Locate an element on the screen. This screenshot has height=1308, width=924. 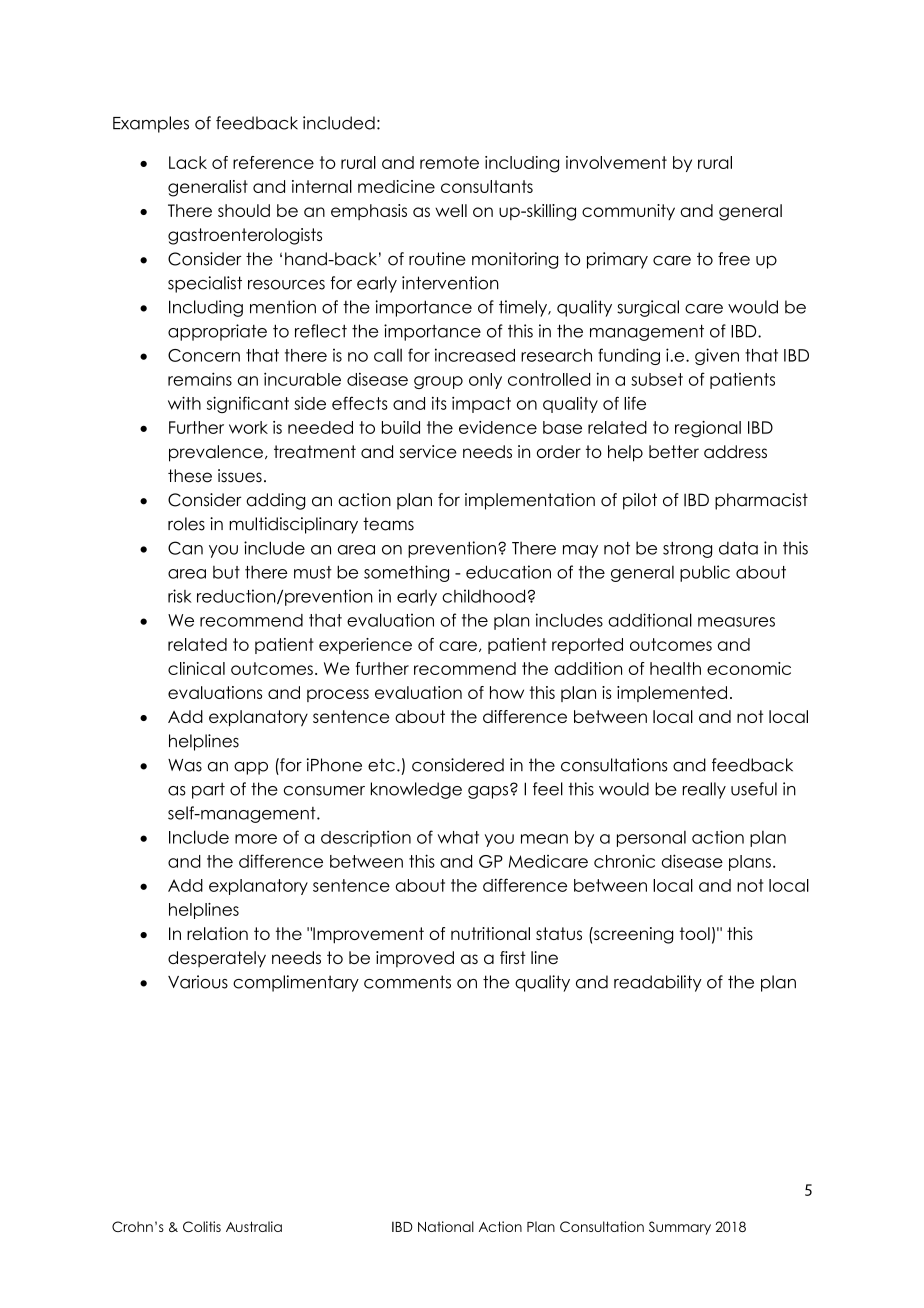
issues is located at coordinates (240, 476).
